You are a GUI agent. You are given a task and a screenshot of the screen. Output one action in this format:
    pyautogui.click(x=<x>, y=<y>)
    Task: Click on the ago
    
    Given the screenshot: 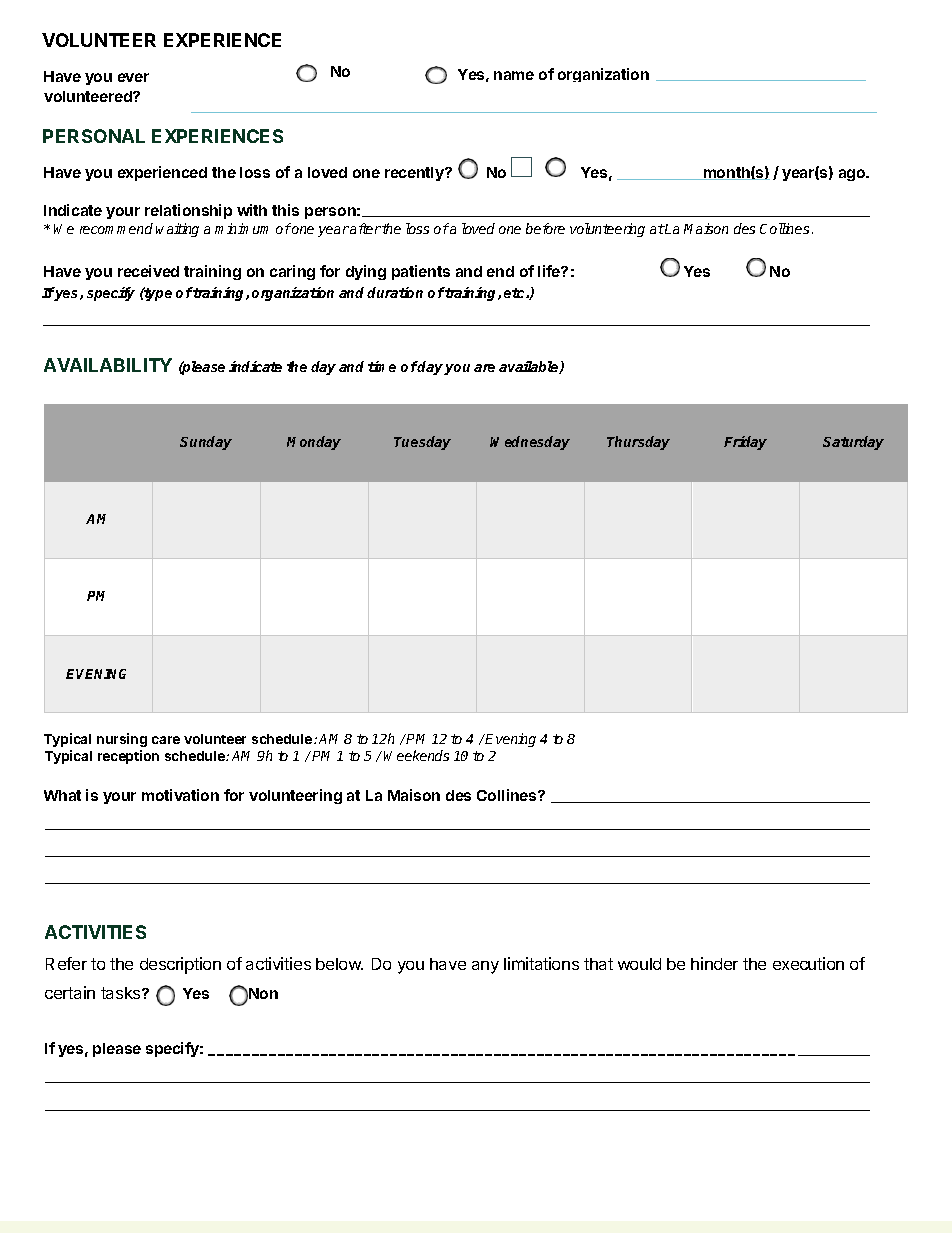 What is the action you would take?
    pyautogui.click(x=853, y=175)
